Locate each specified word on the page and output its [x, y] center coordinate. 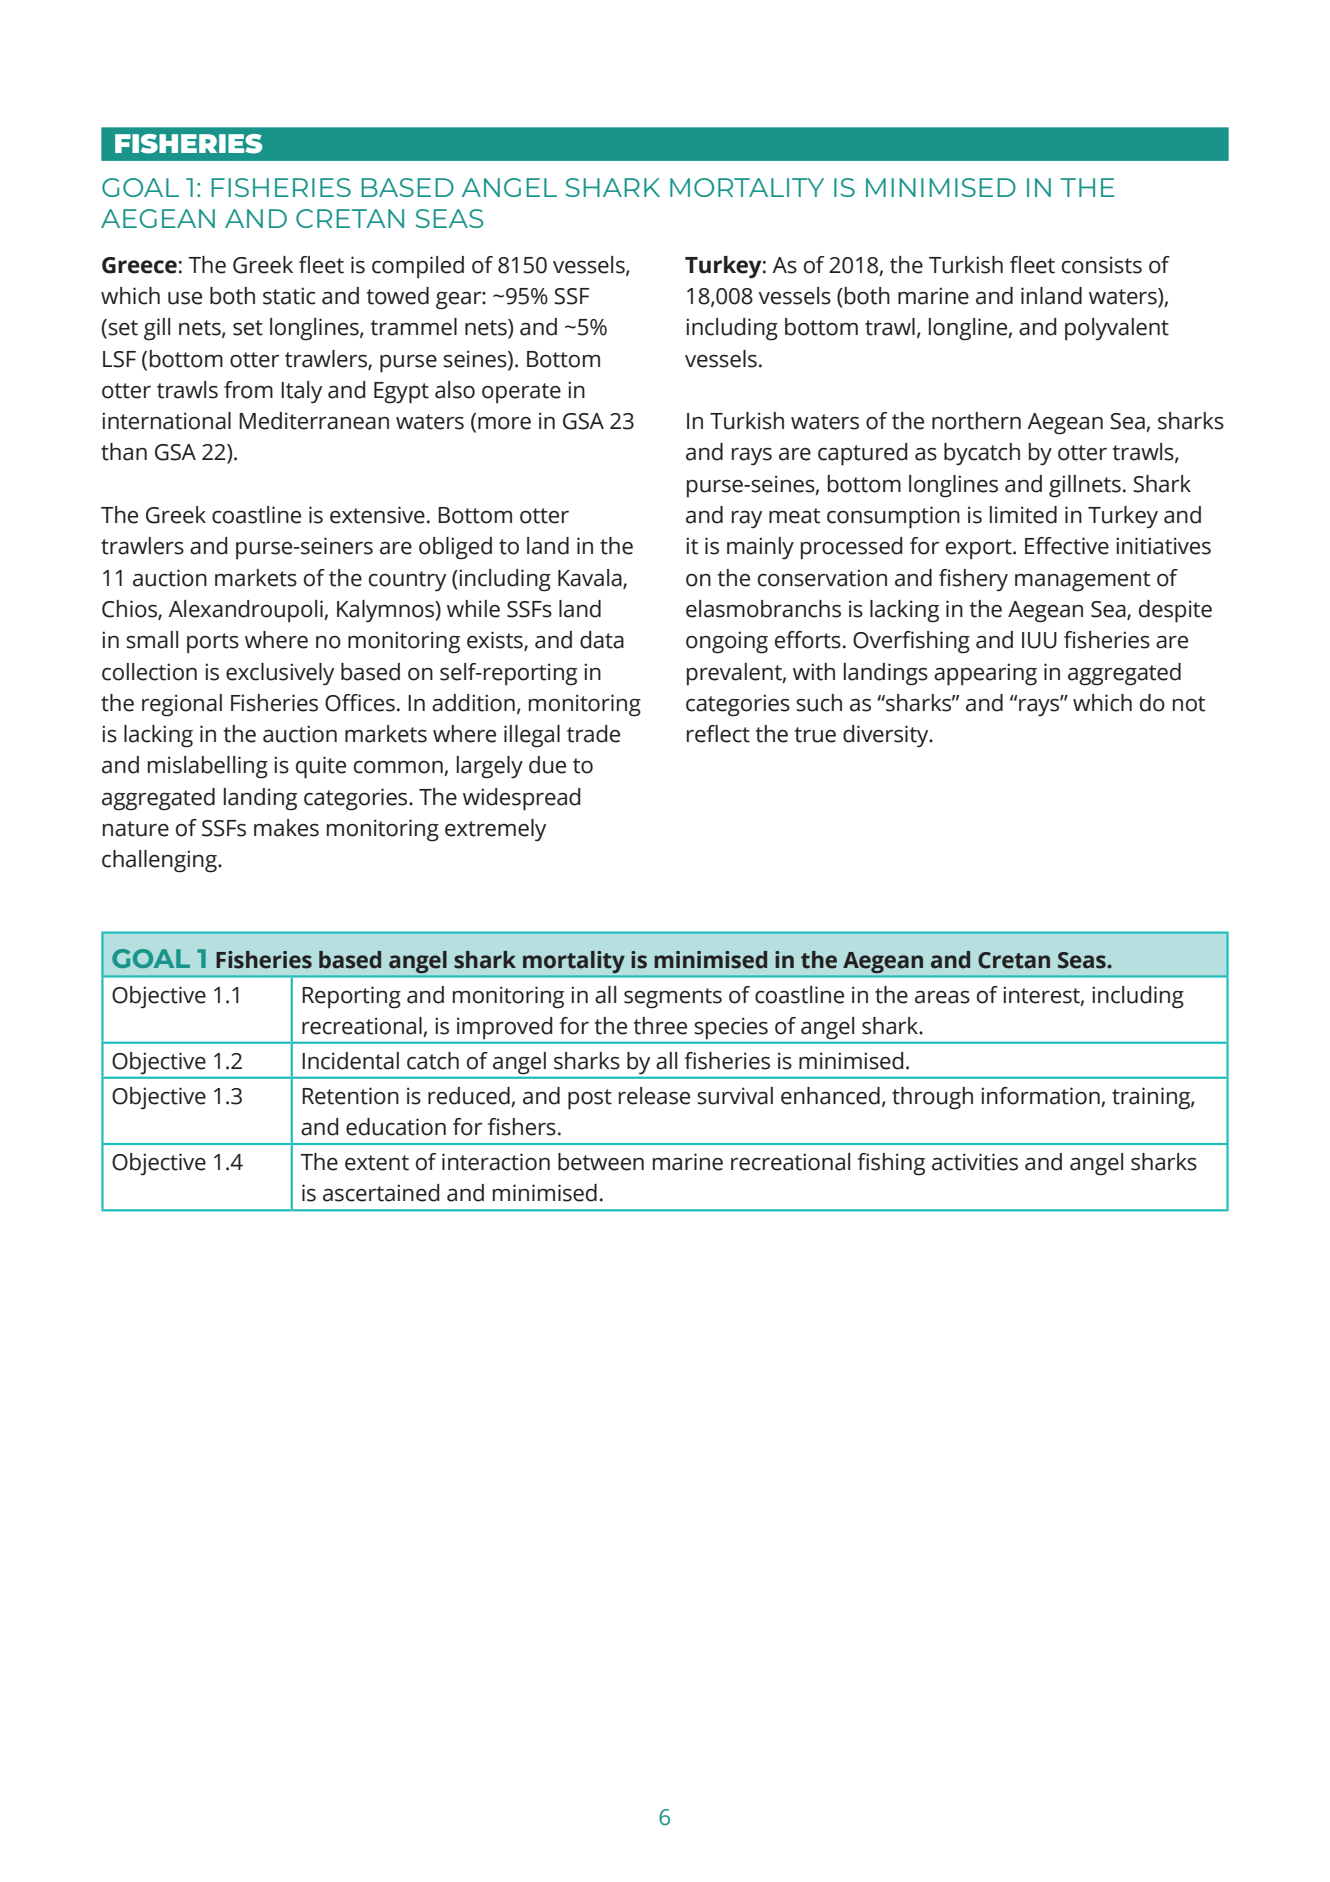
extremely [495, 830]
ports [213, 643]
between [601, 1162]
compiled [418, 267]
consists [1102, 265]
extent [377, 1163]
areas [942, 997]
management [1082, 581]
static [289, 296]
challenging [160, 861]
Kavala [591, 578]
